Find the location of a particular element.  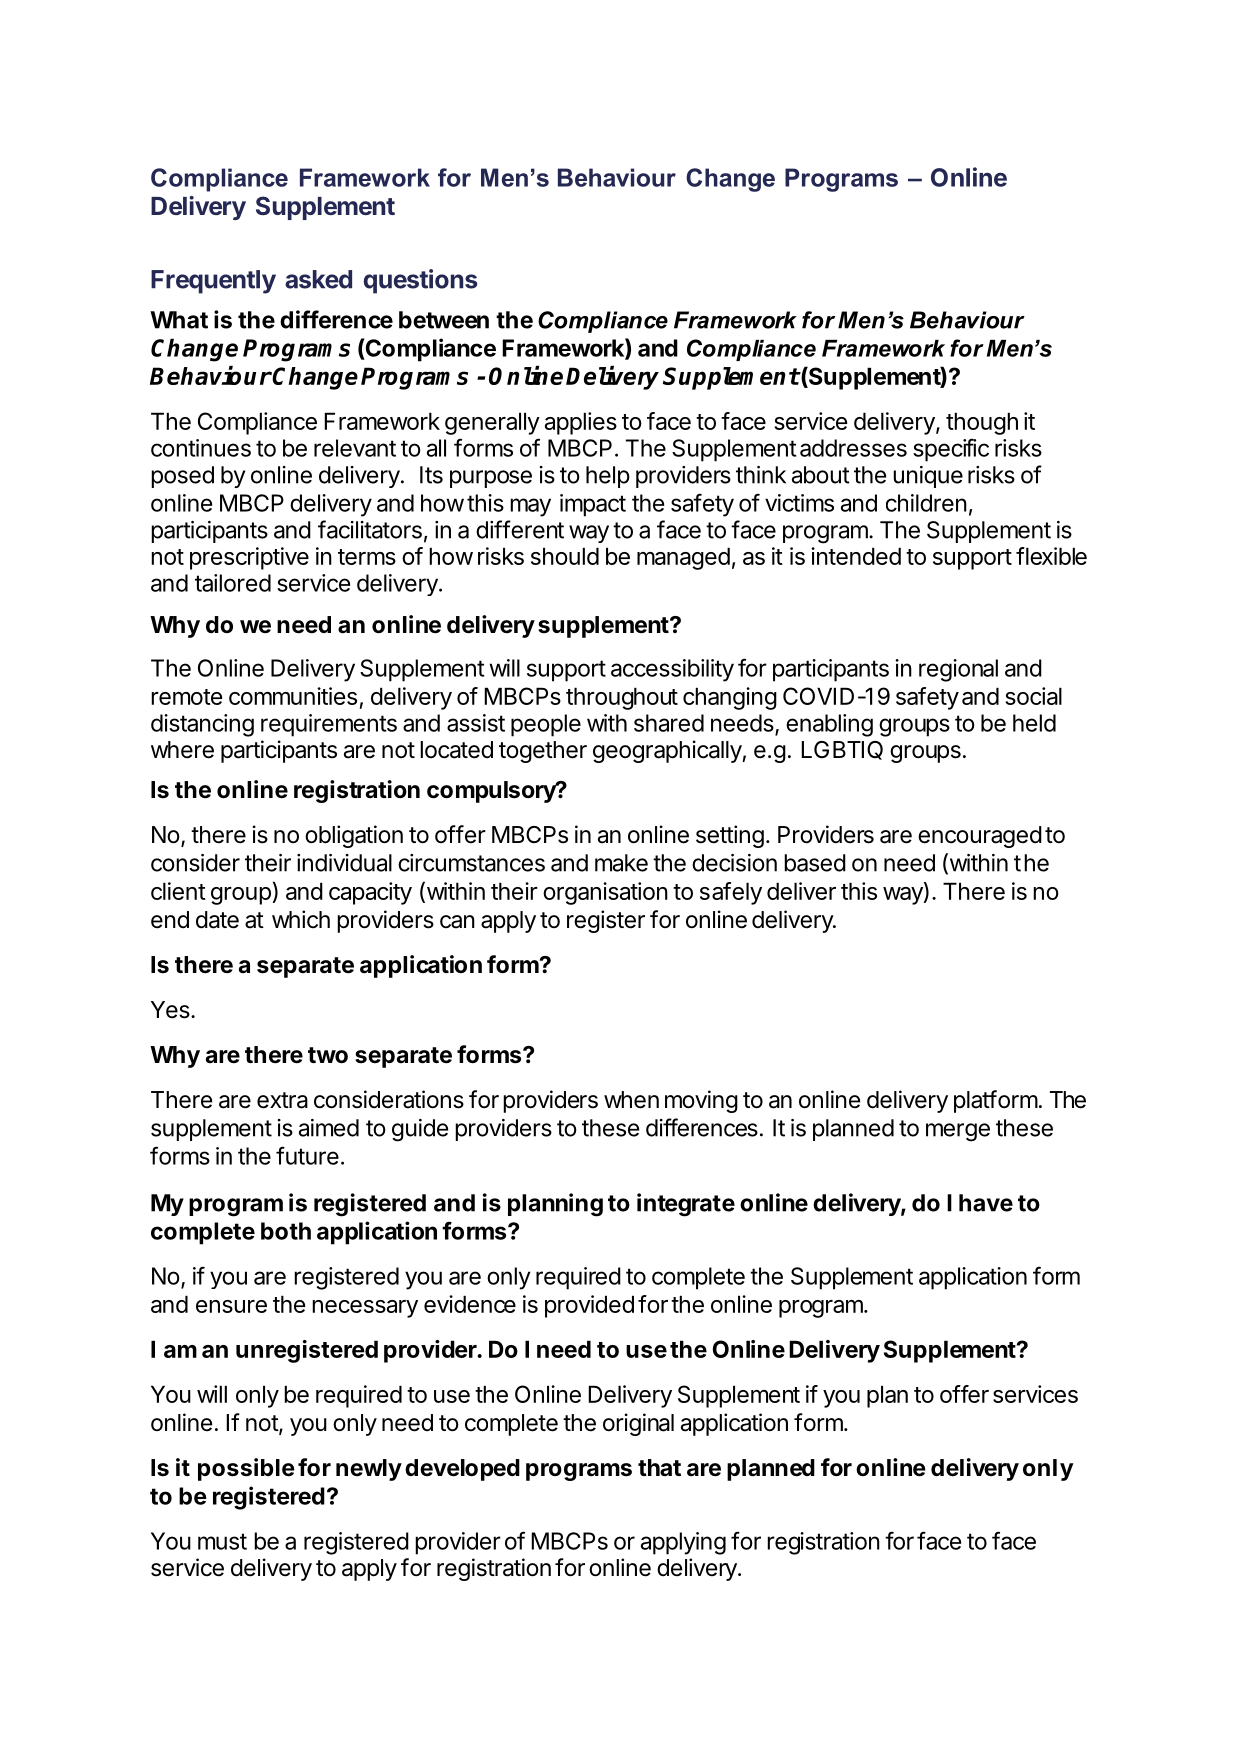

which is located at coordinates (301, 919).
